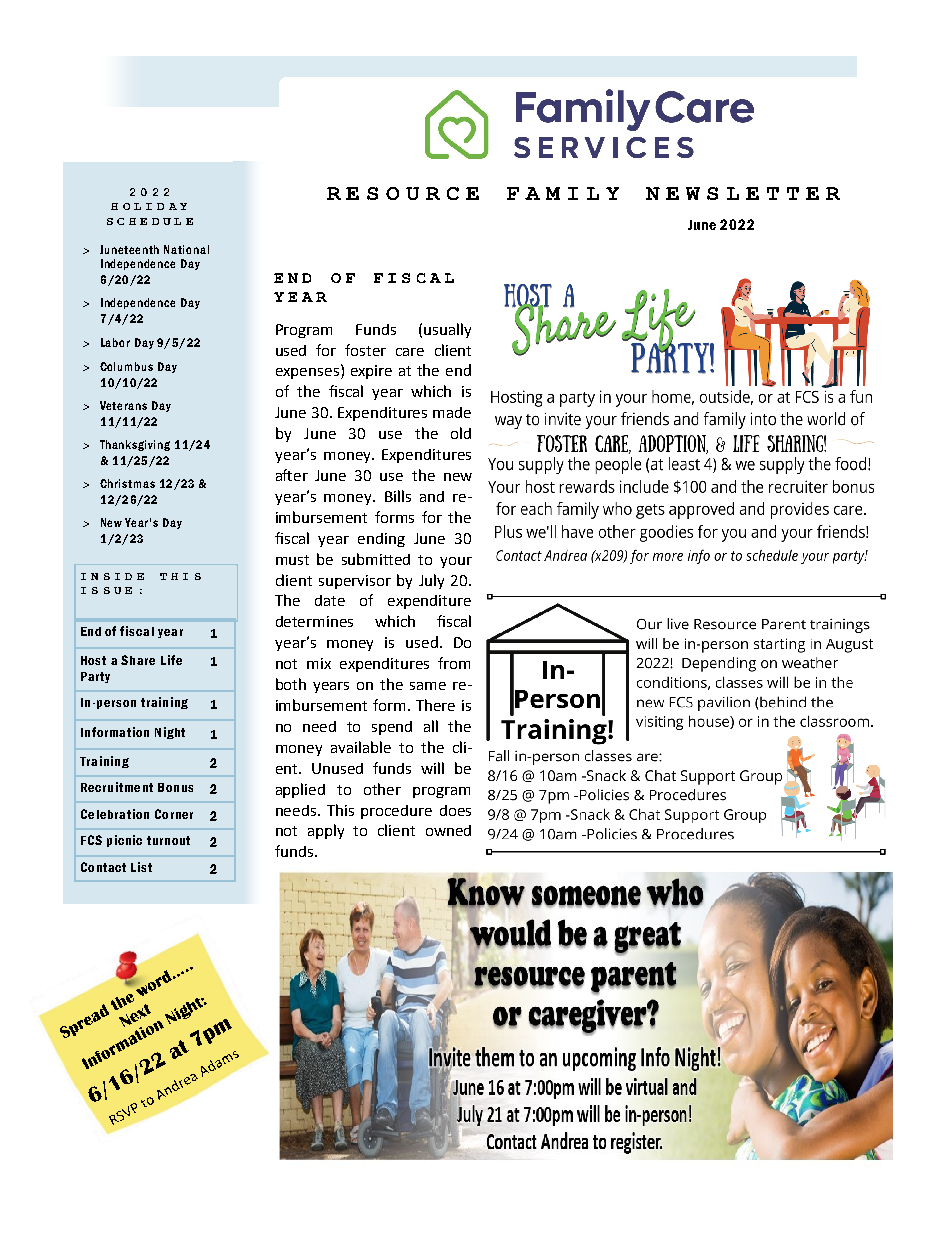 The image size is (952, 1233). Describe the element at coordinates (292, 475) in the page. I see `after` at that location.
